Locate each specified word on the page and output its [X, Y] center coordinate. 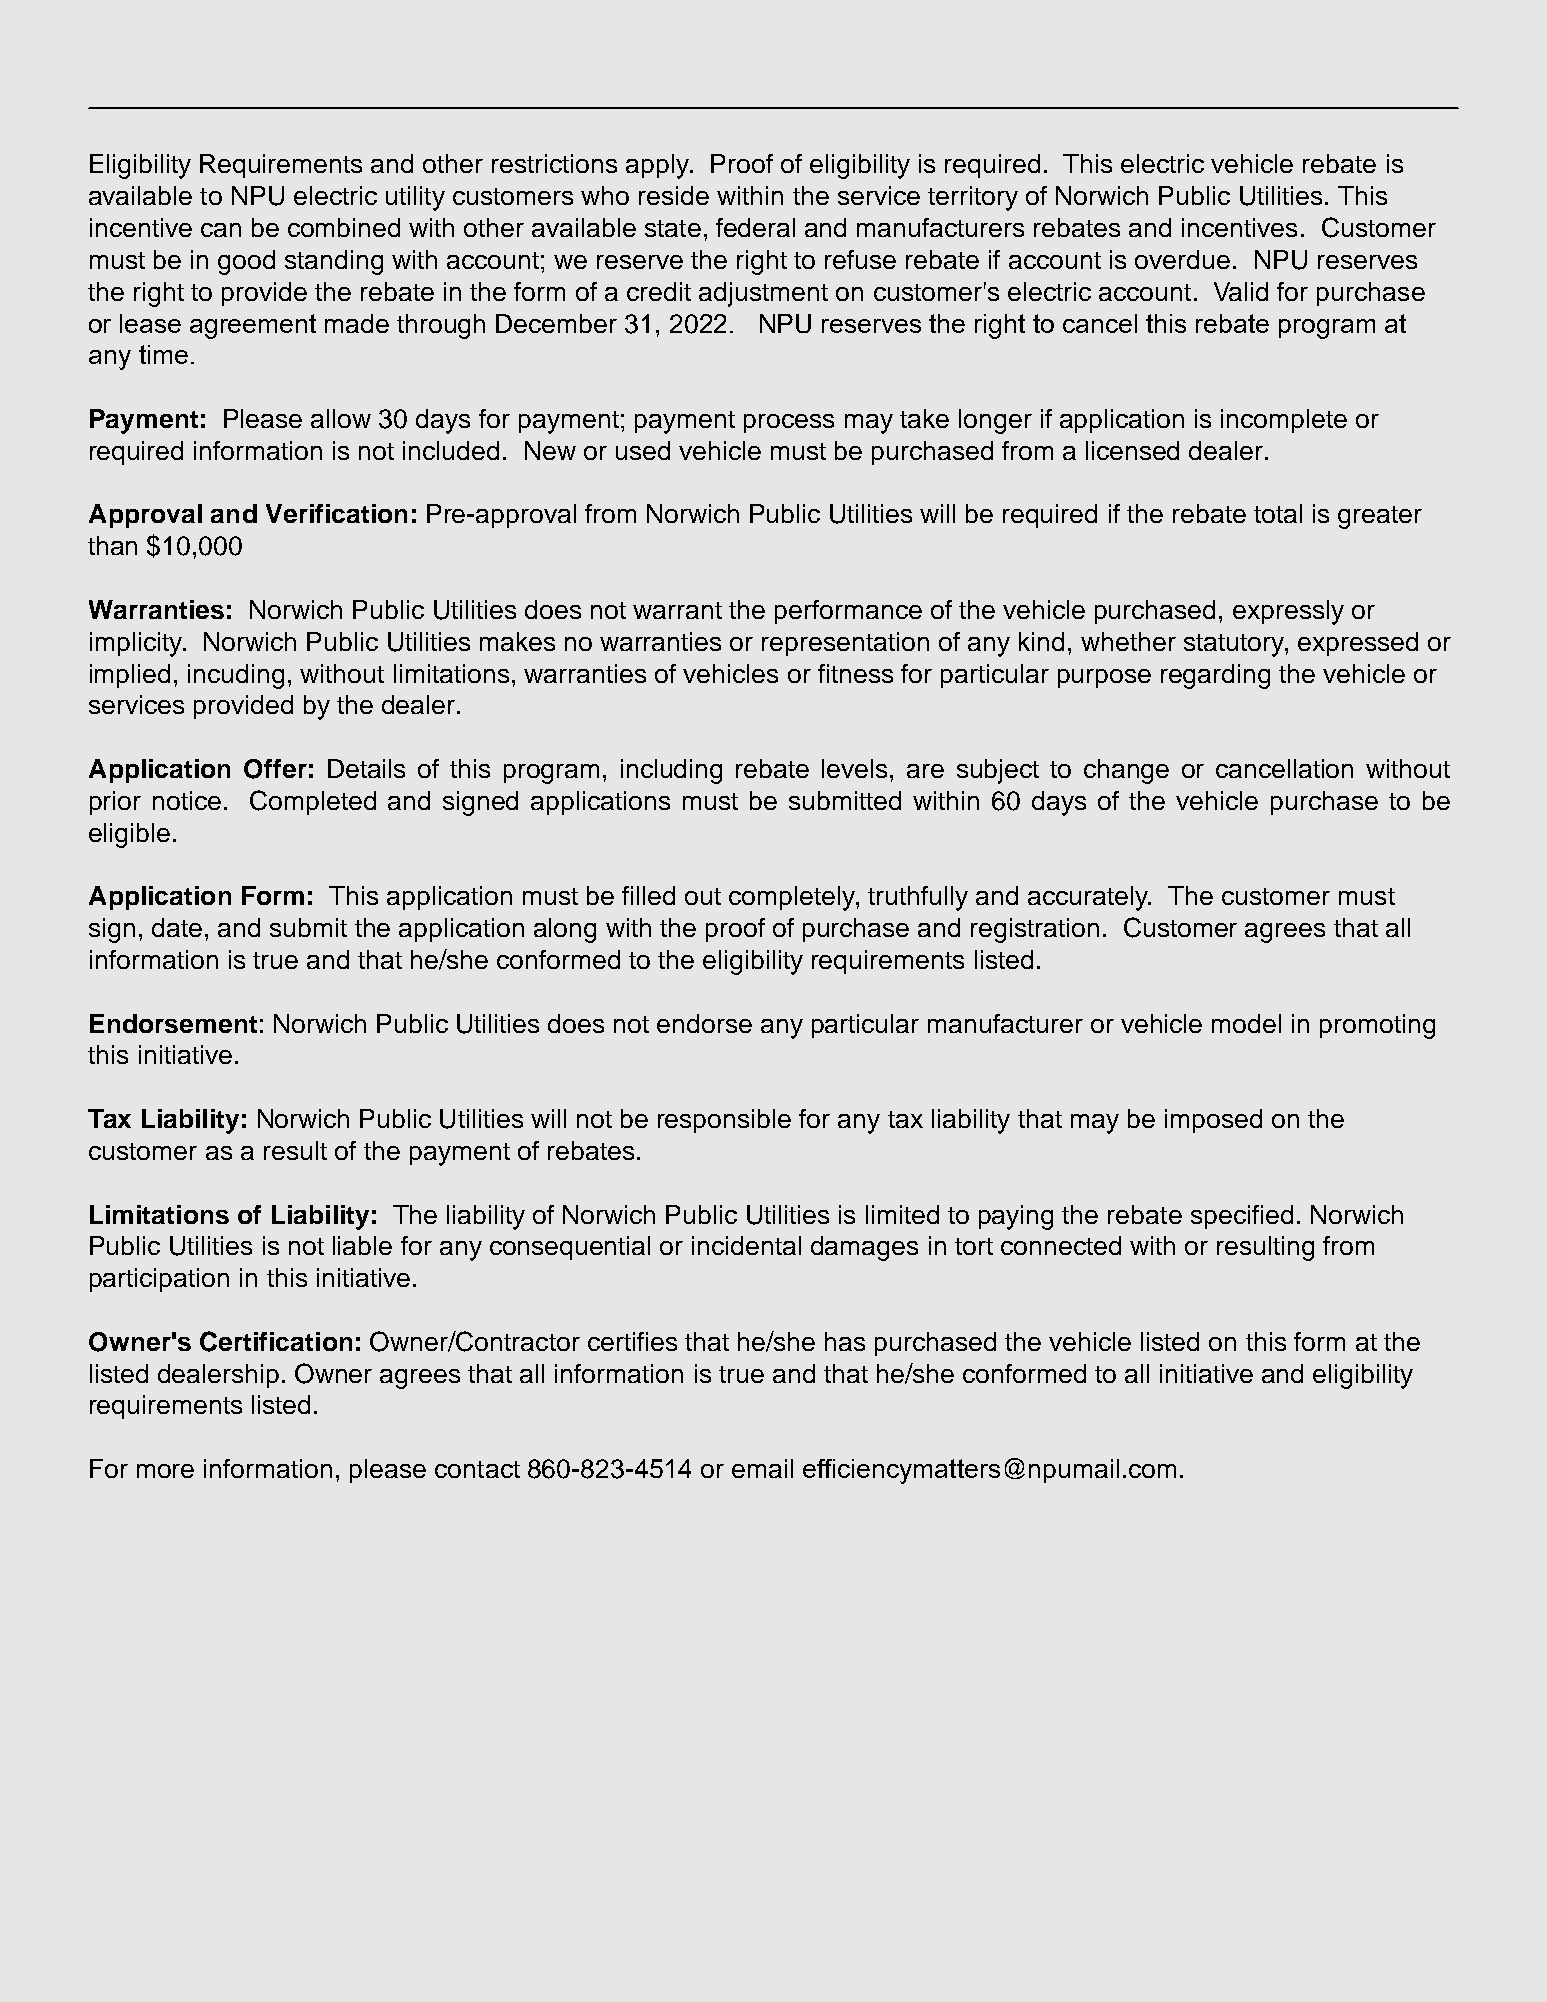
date [177, 927]
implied [130, 676]
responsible [724, 1121]
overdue [1182, 259]
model [1246, 1023]
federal [755, 227]
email [762, 1468]
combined [344, 227]
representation [845, 644]
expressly [1288, 612]
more [165, 1471]
